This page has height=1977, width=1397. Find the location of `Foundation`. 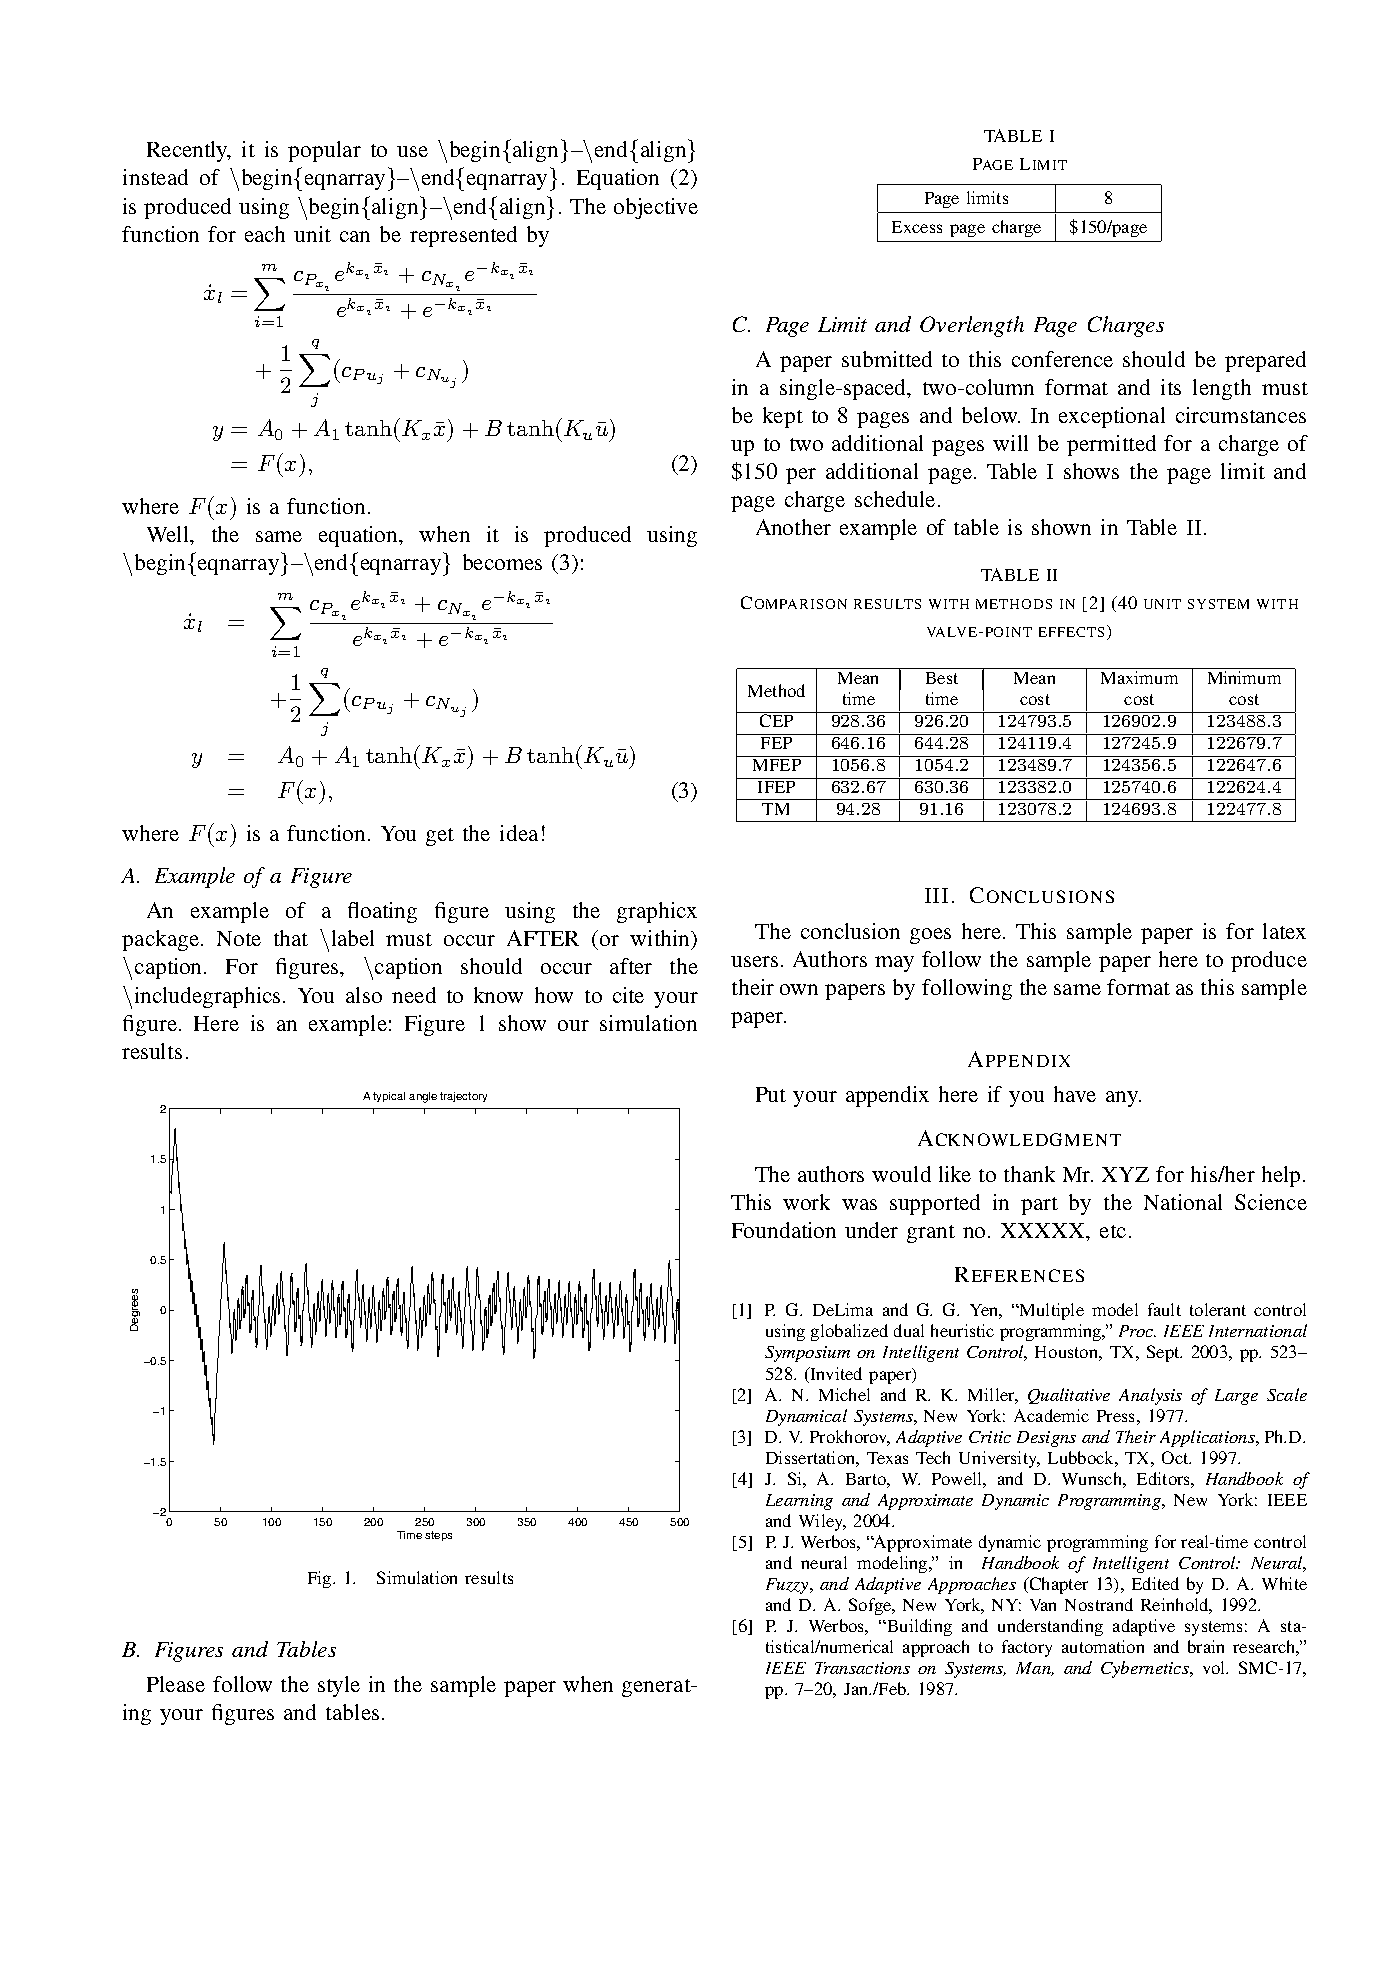

Foundation is located at coordinates (784, 1230).
